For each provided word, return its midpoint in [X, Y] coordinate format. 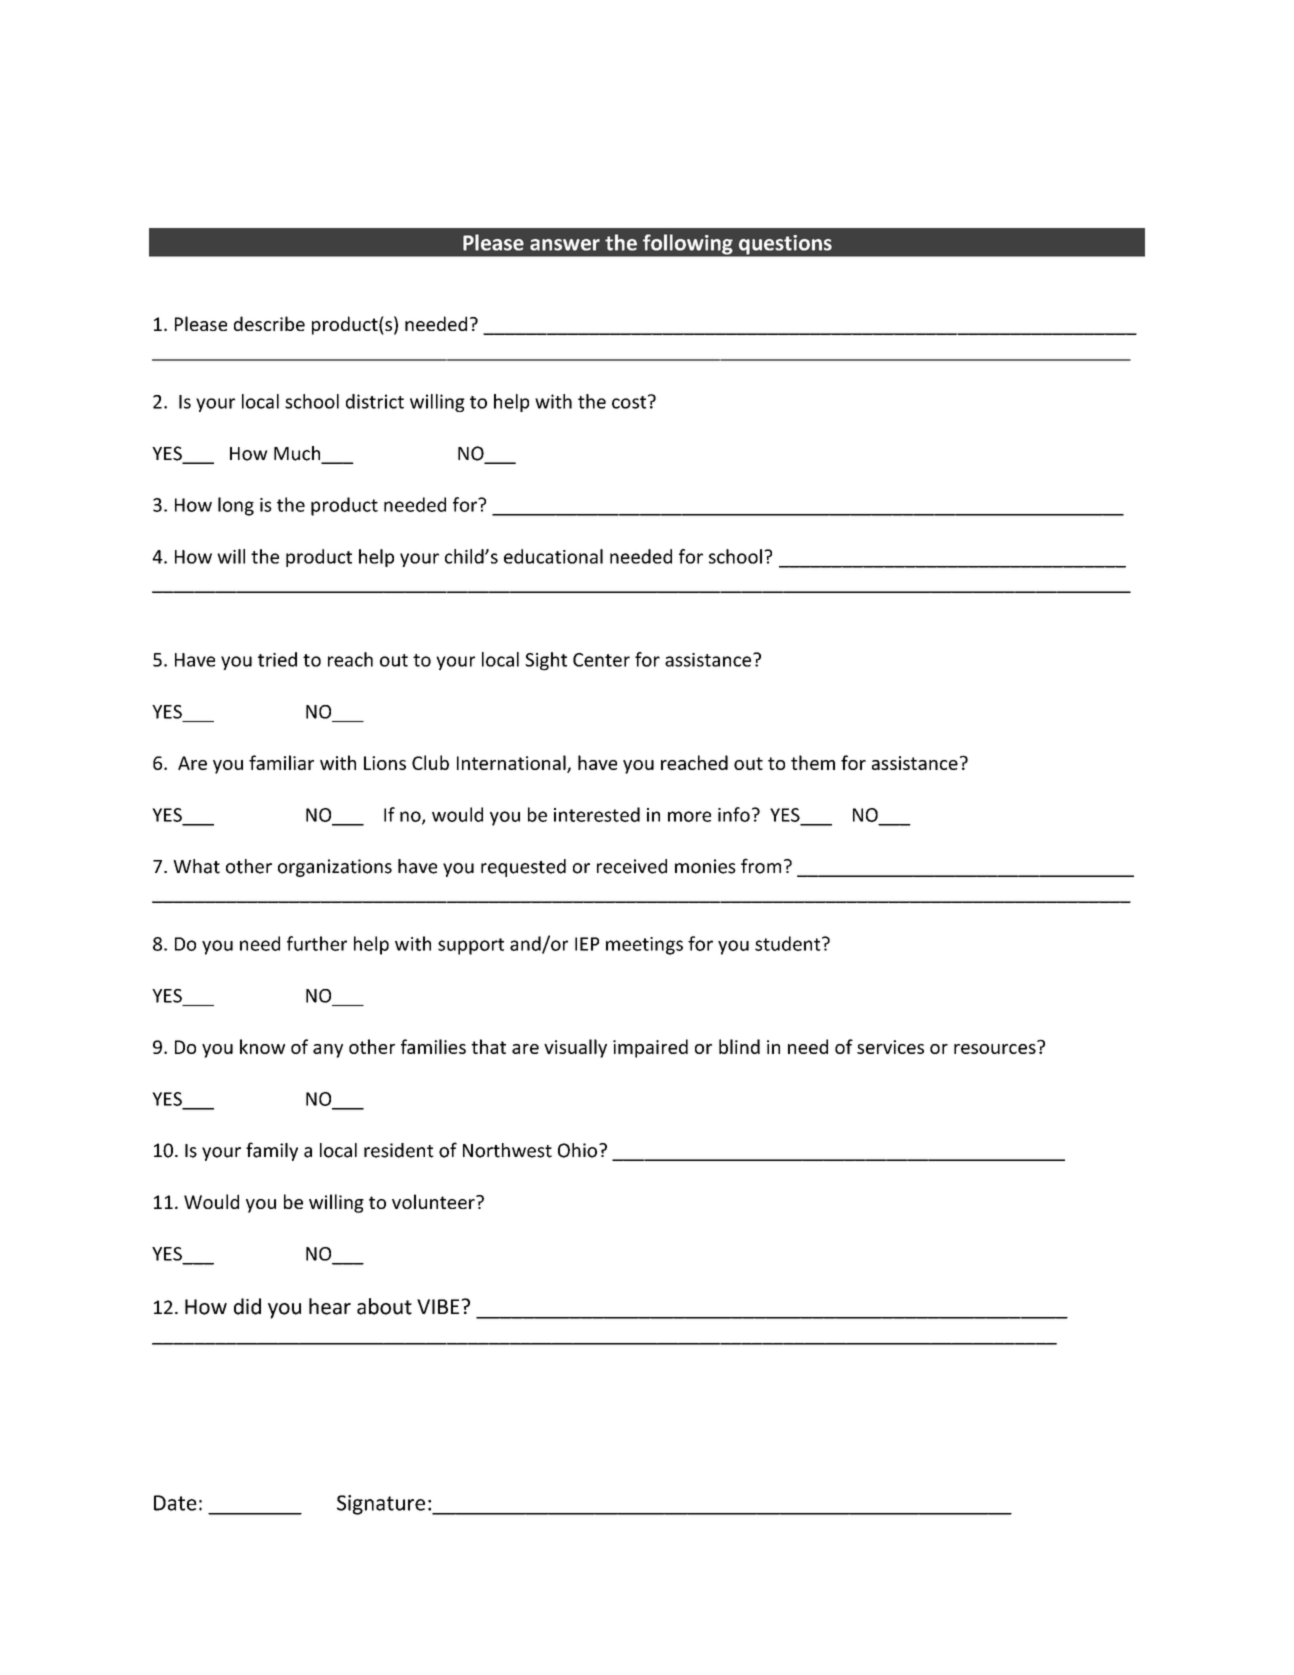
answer [565, 245]
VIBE [438, 1306]
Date [175, 1503]
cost [630, 402]
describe [269, 323]
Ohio [577, 1150]
